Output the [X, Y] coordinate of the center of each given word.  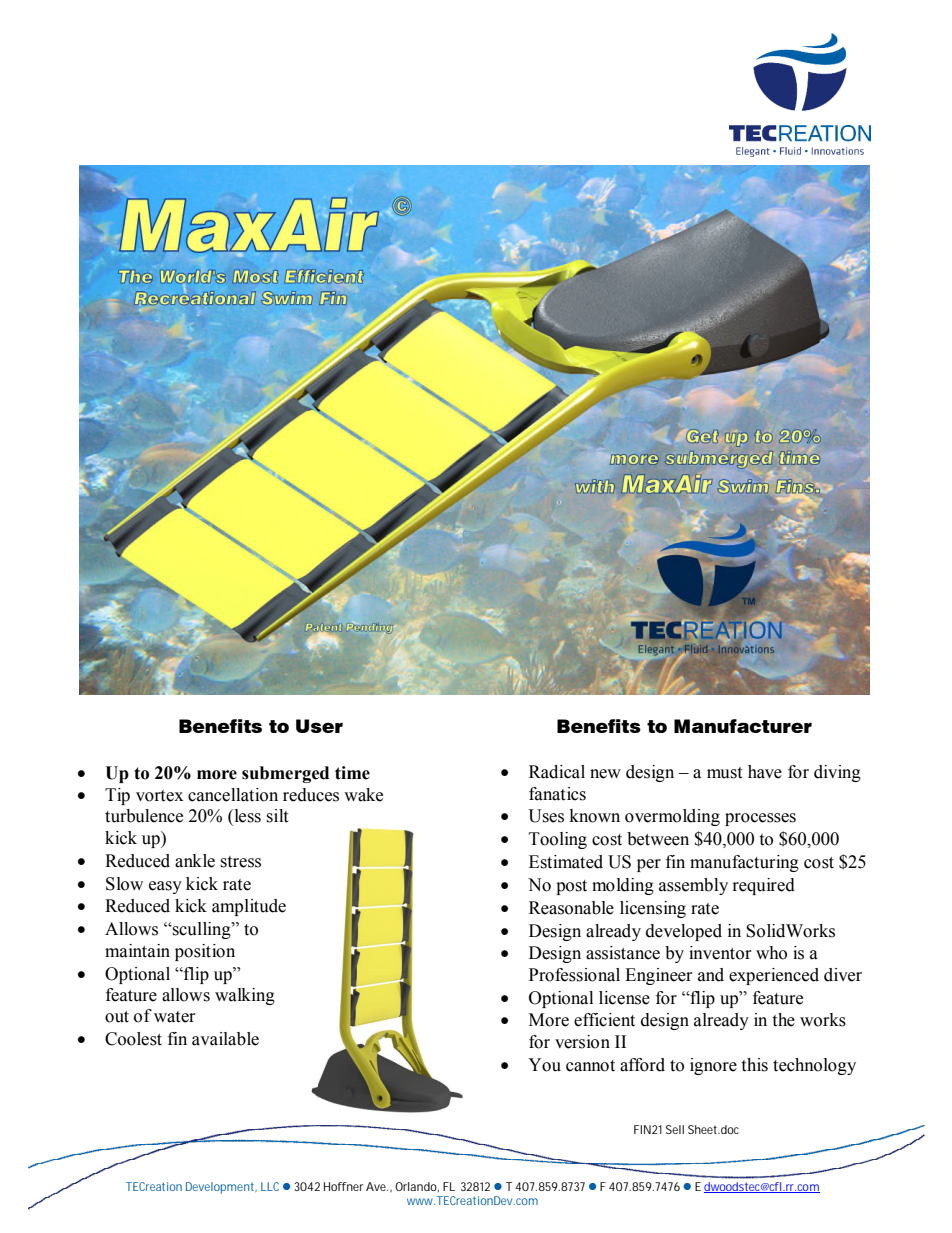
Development [221, 1188]
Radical [557, 772]
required [764, 886]
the [783, 1020]
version [582, 1042]
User [319, 726]
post [571, 887]
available [225, 1039]
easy [165, 887]
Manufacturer [743, 726]
